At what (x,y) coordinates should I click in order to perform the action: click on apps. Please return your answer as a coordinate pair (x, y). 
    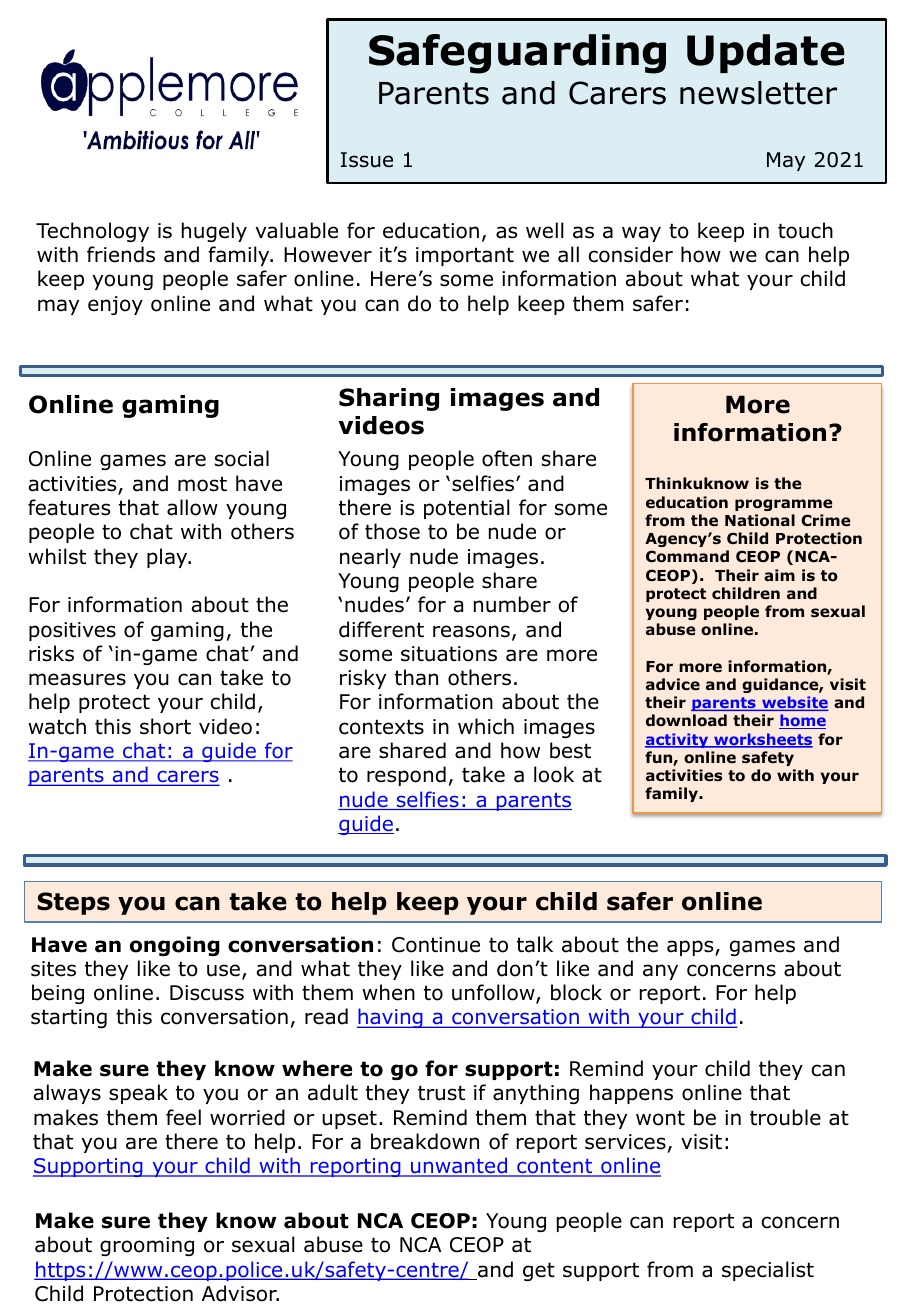
    Looking at the image, I should click on (691, 948).
